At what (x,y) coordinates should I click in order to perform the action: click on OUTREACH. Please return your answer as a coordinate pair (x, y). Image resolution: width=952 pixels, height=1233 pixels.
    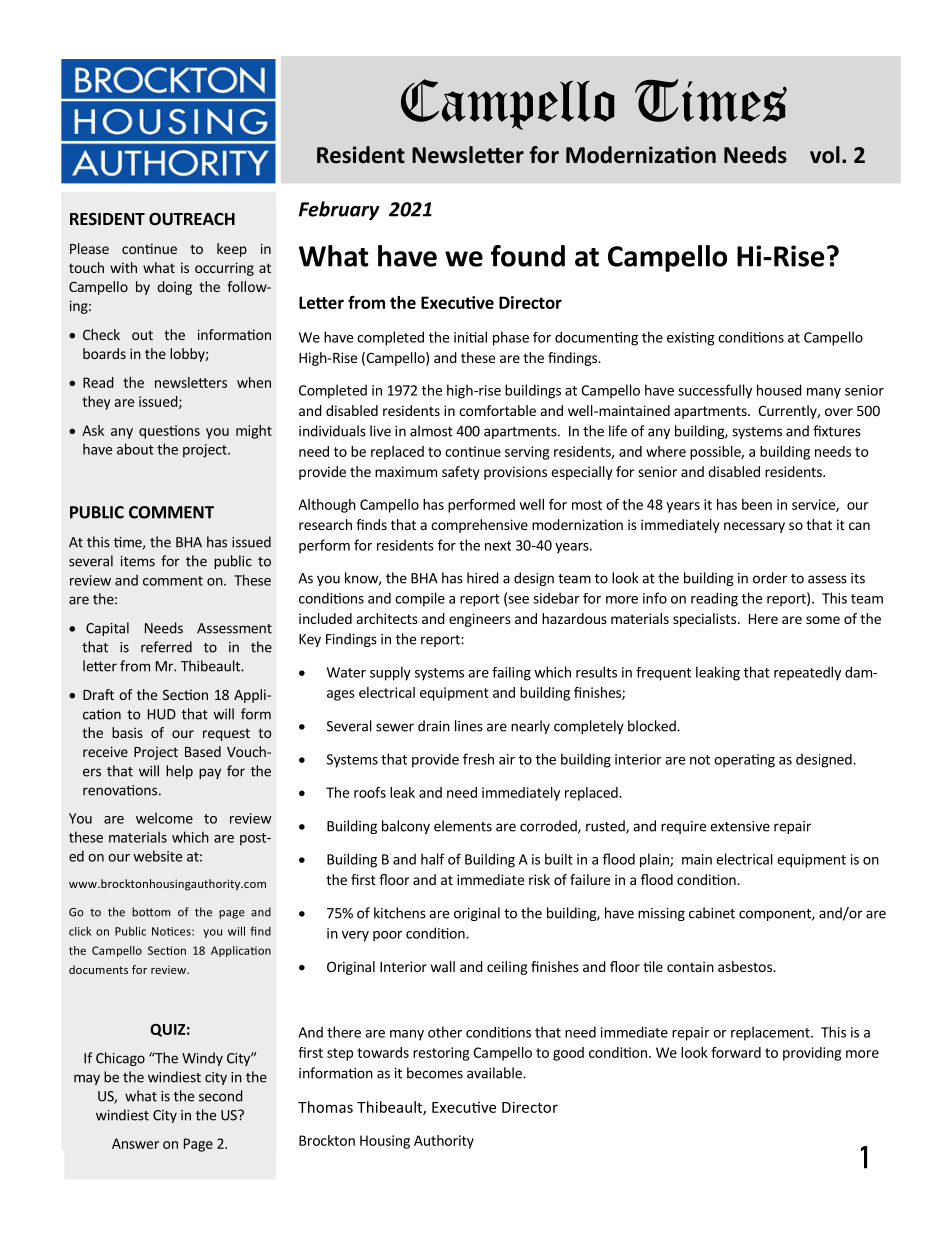
    Looking at the image, I should click on (192, 219).
